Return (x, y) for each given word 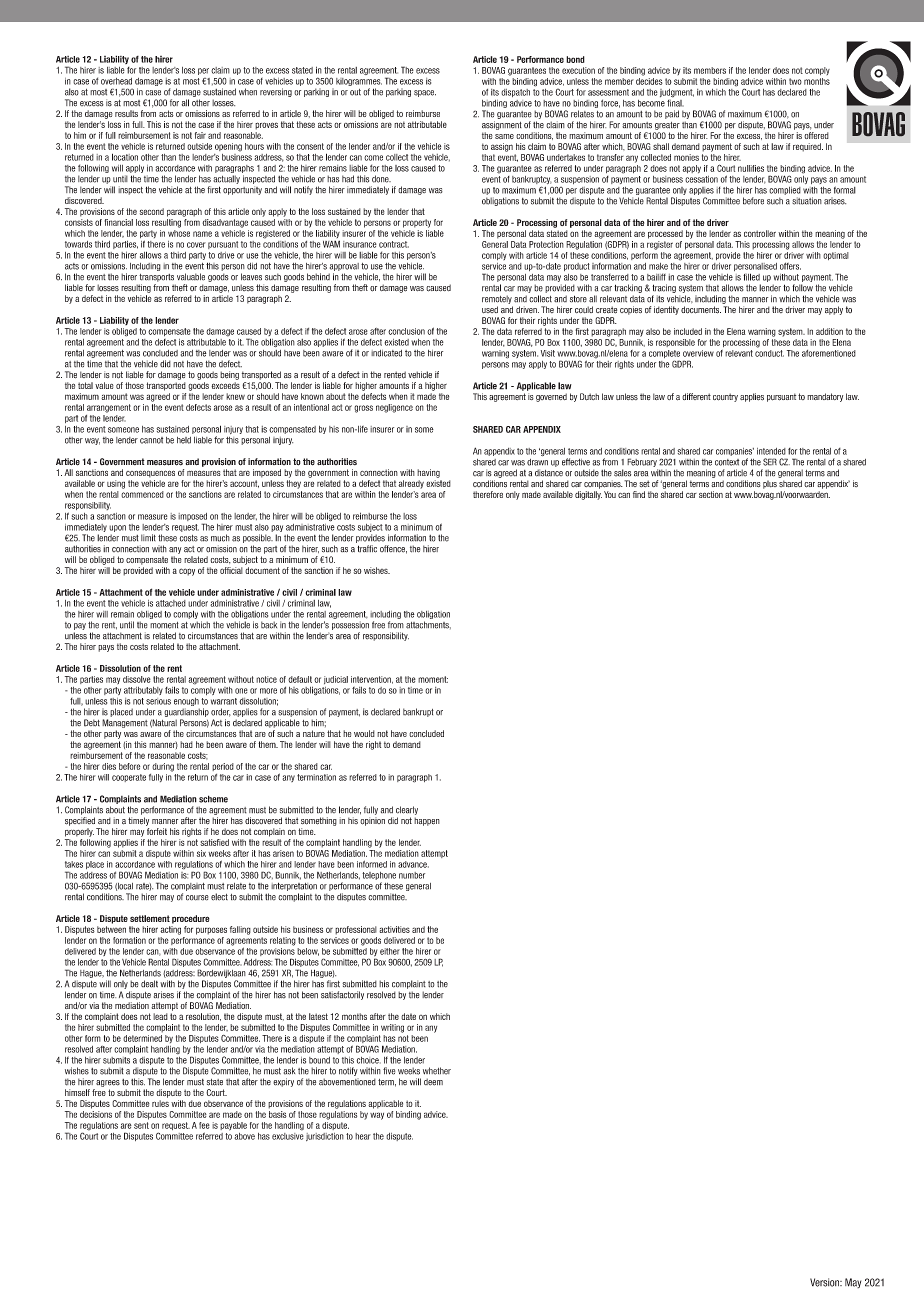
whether (437, 1071)
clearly (407, 810)
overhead (116, 81)
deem (433, 1082)
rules (160, 1103)
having (428, 473)
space (425, 93)
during (163, 767)
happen (427, 821)
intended (771, 451)
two (795, 81)
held (184, 440)
